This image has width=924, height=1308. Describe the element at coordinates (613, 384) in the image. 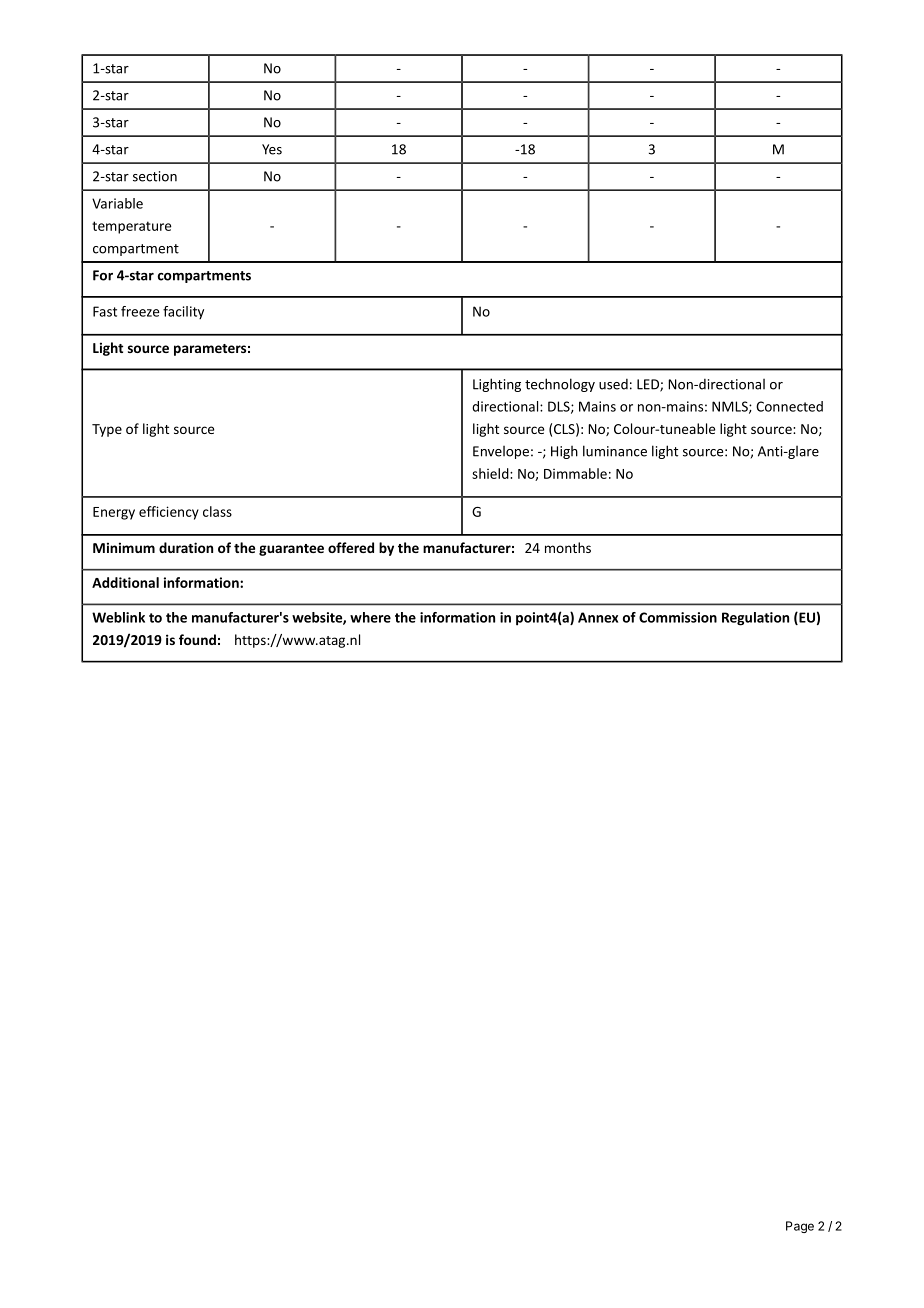

I see `used` at that location.
